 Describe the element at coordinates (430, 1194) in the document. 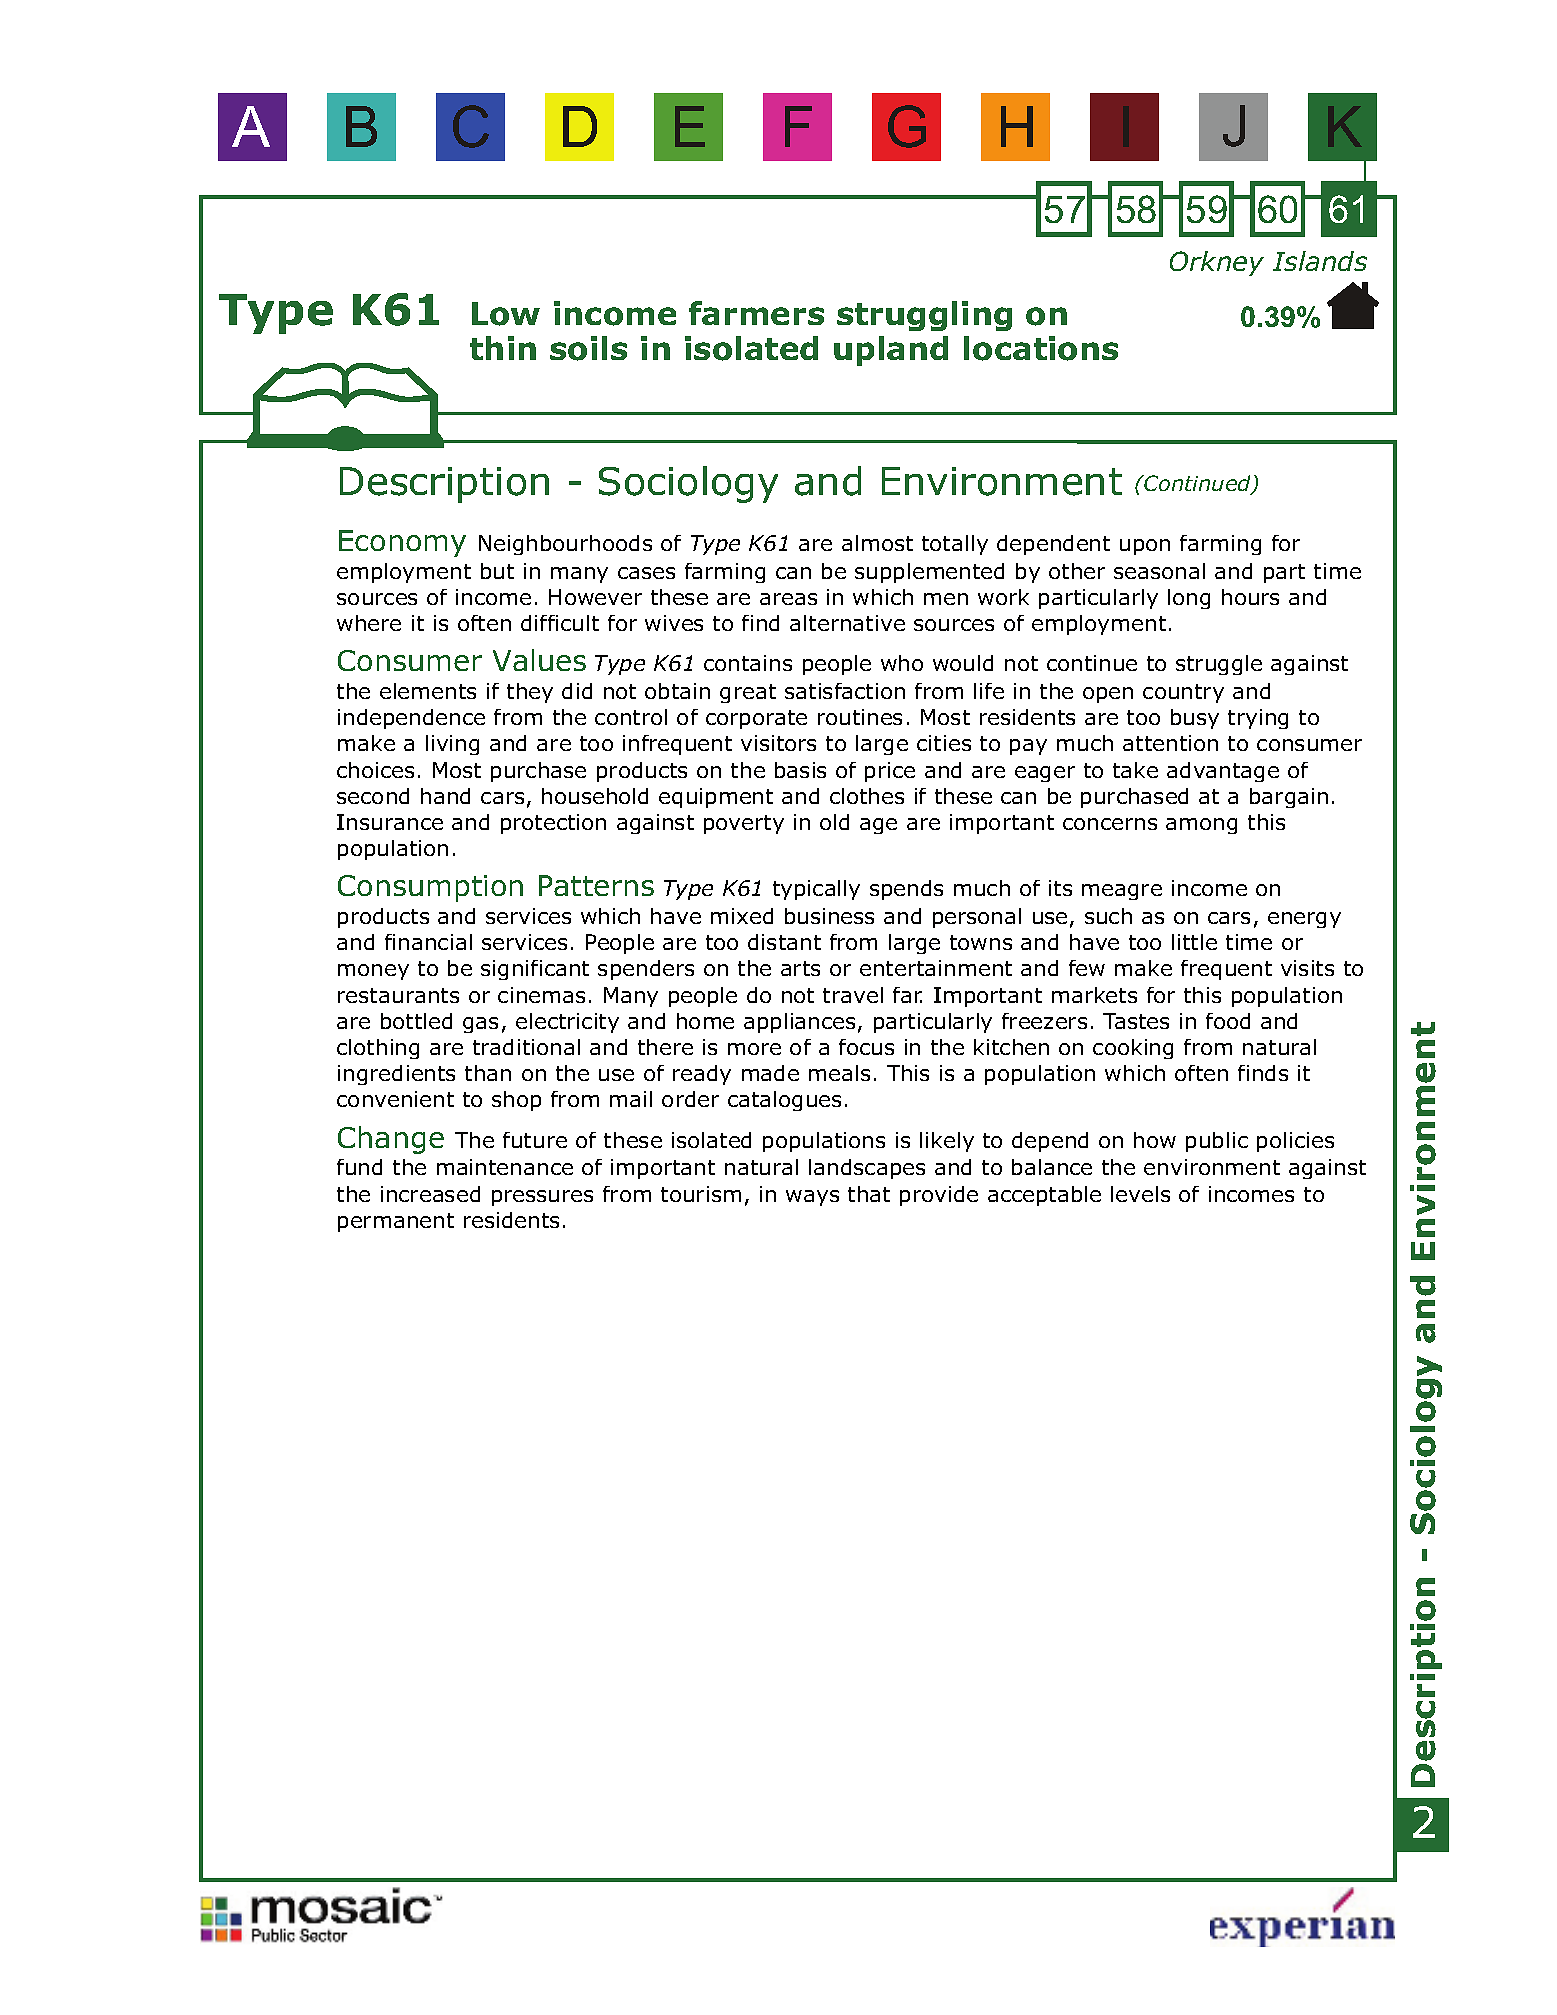

I see `increased` at that location.
